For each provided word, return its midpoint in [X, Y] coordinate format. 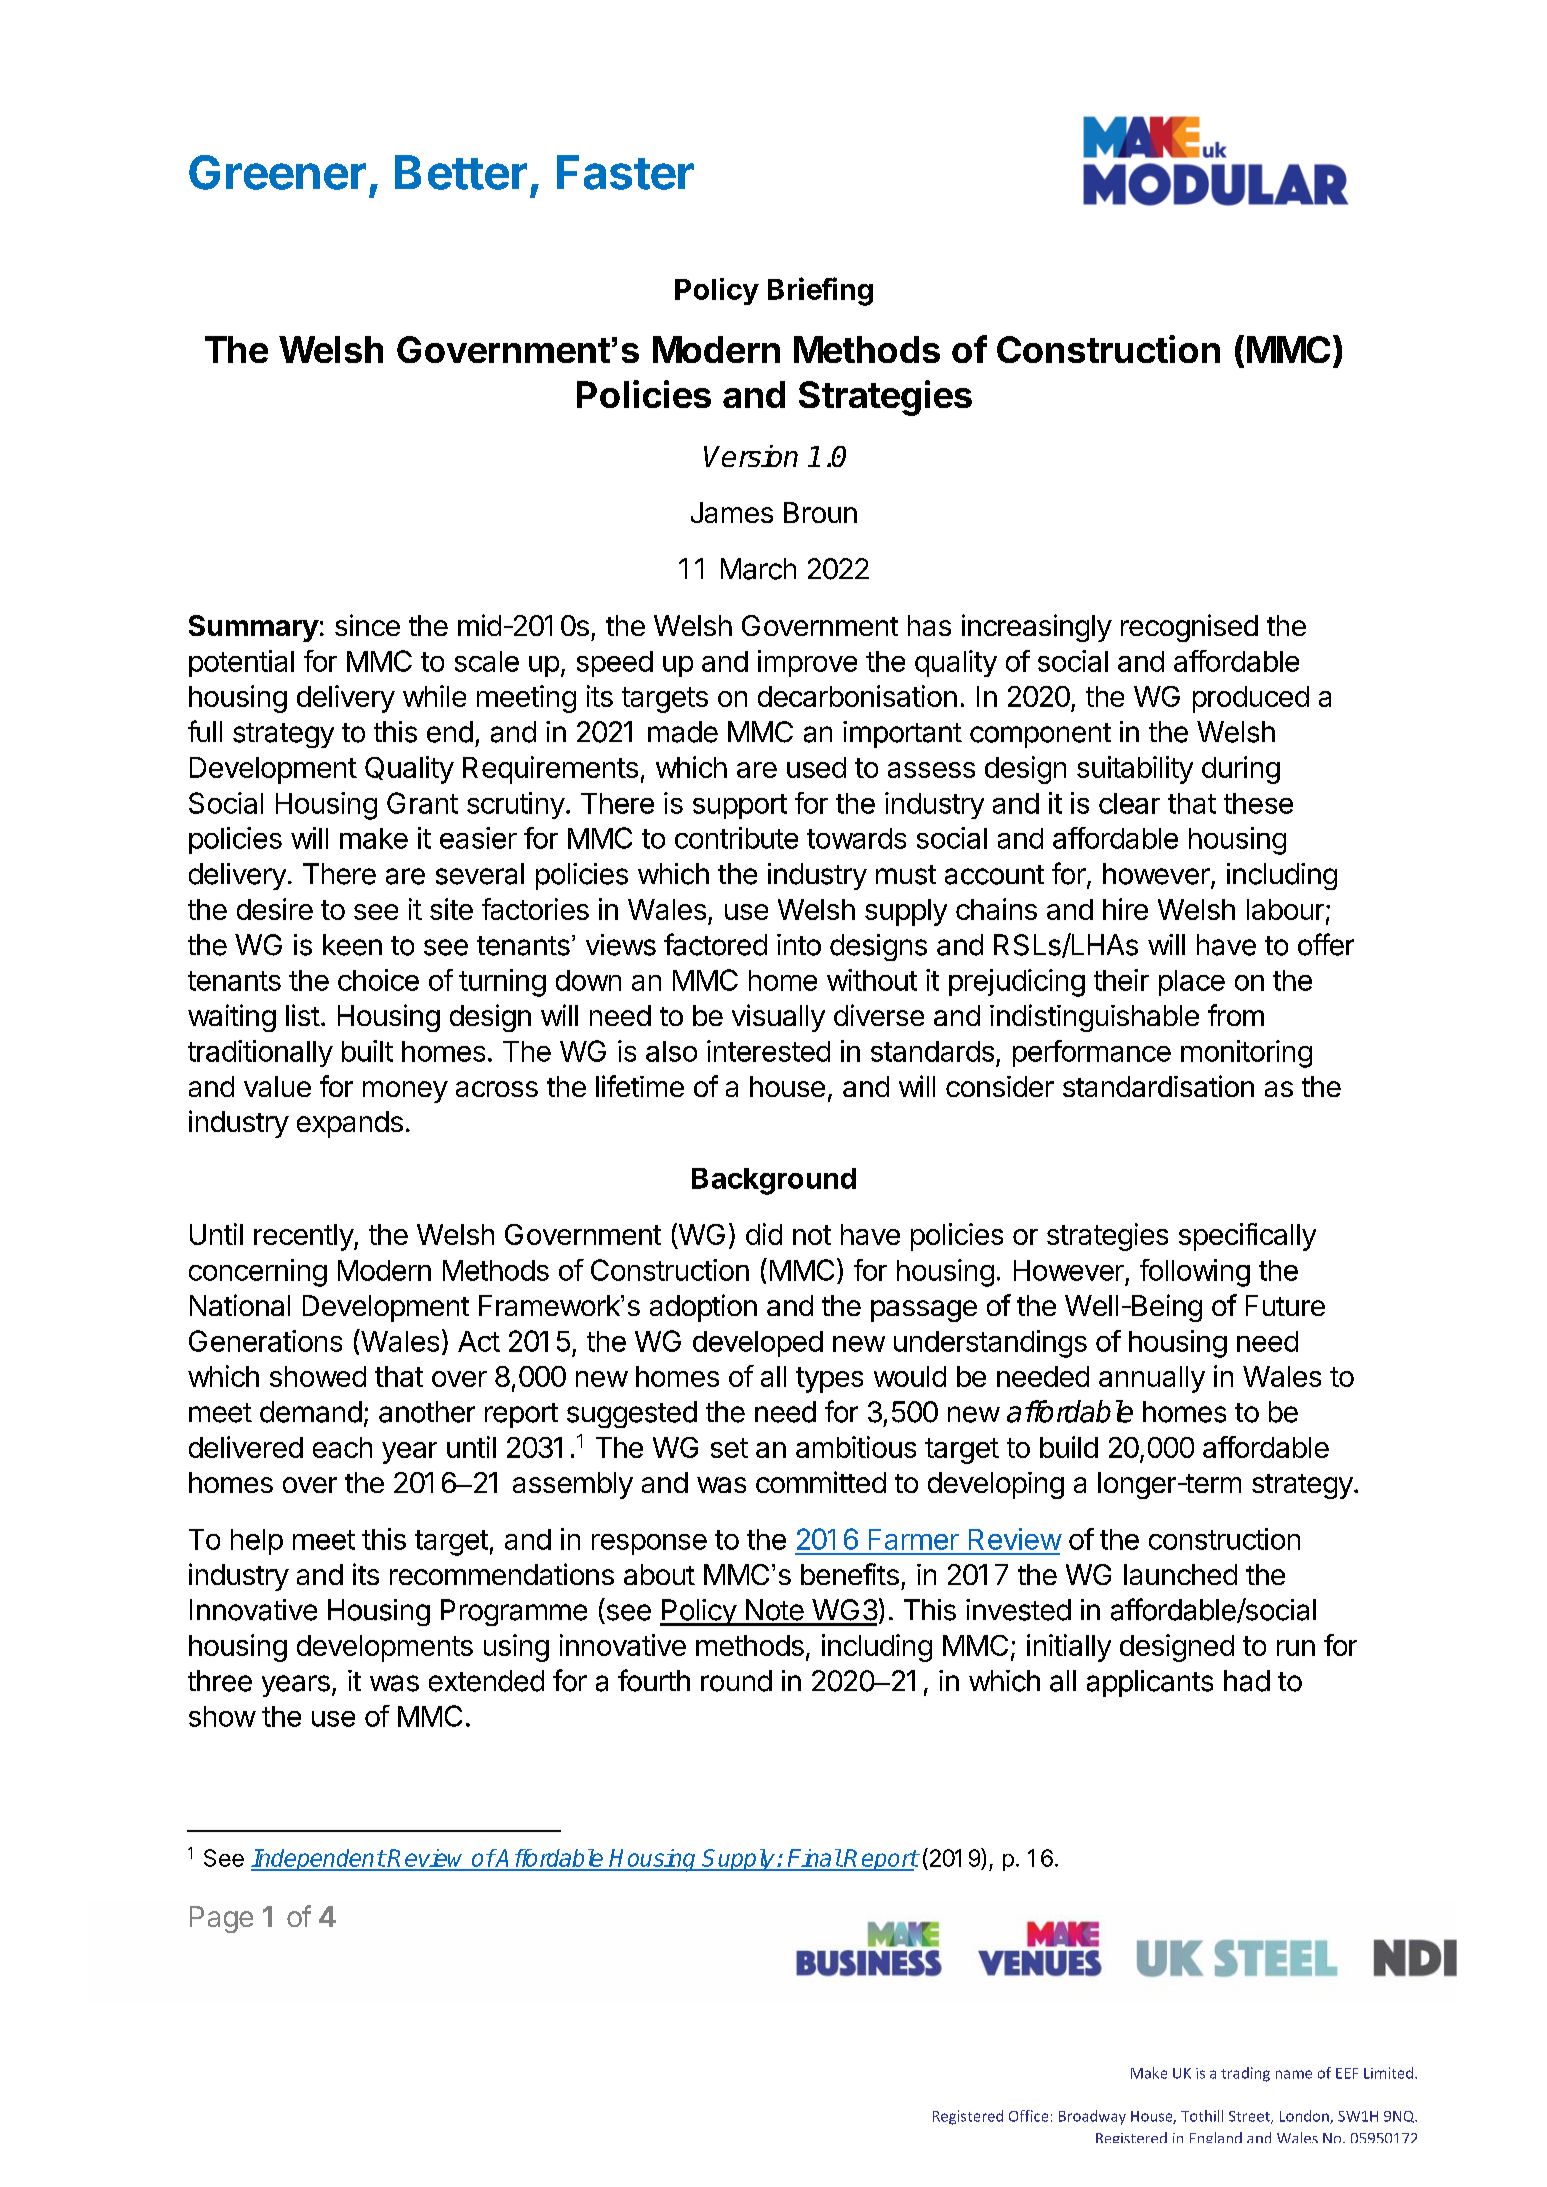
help [257, 1542]
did [764, 1234]
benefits [850, 1574]
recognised [1189, 628]
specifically [1247, 1237]
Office [1028, 2116]
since [367, 625]
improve [807, 663]
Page [221, 1919]
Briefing [820, 291]
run [1296, 1648]
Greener [277, 172]
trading [1245, 2074]
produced [1251, 699]
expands [350, 1124]
